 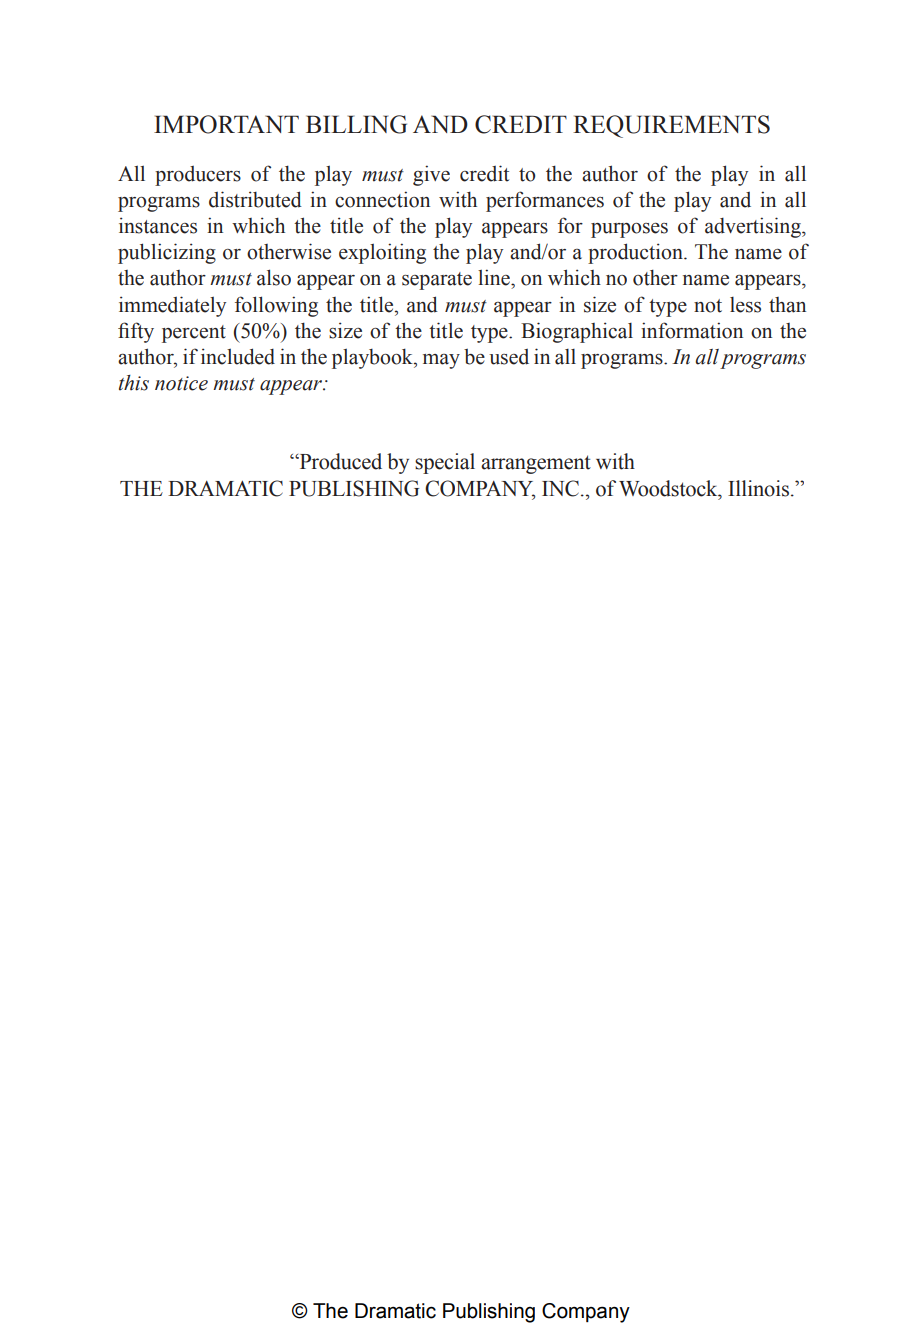 What do you see at coordinates (671, 126) in the screenshot?
I see `REQUIREMENTS` at bounding box center [671, 126].
